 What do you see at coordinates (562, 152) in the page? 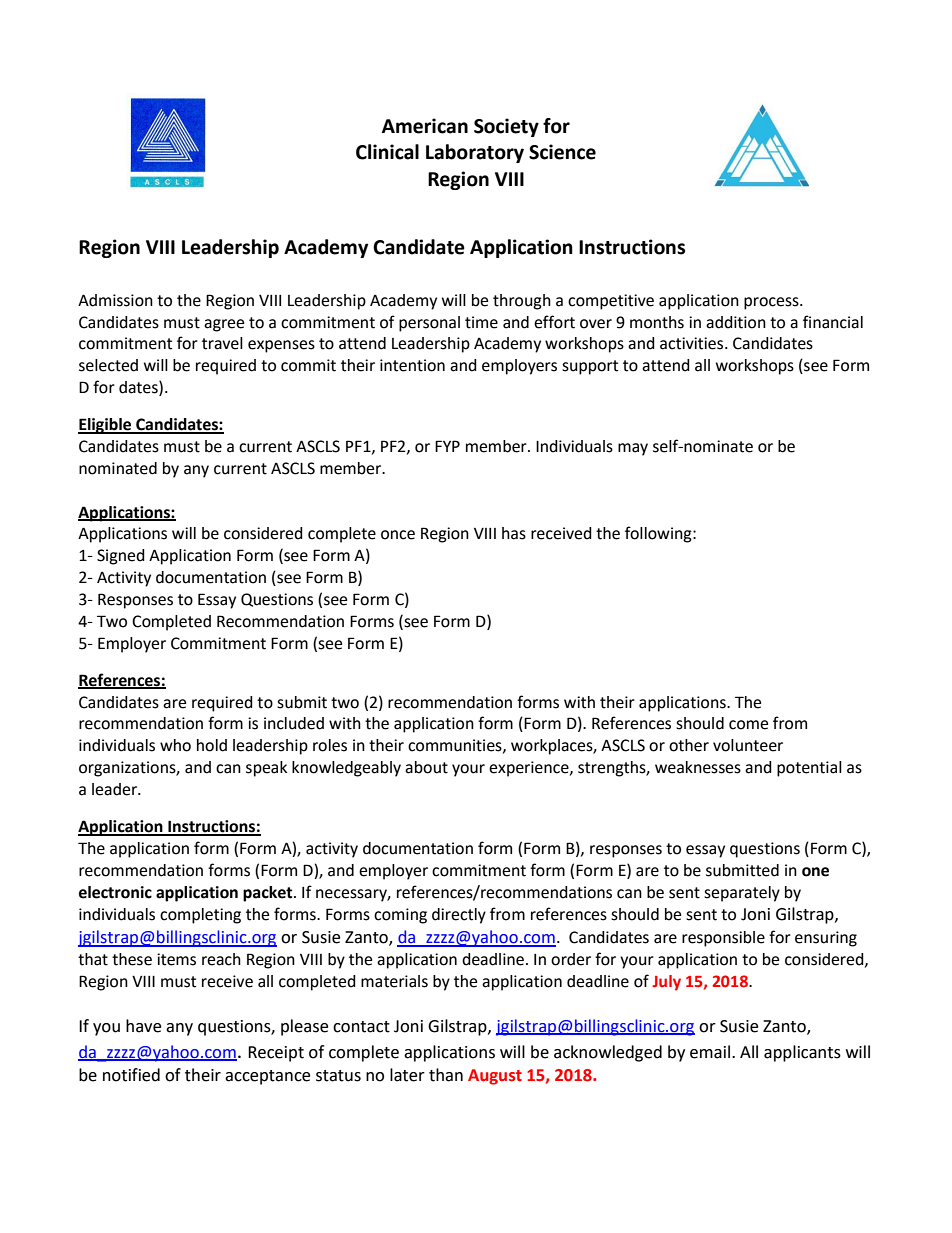
I see `Science` at bounding box center [562, 152].
